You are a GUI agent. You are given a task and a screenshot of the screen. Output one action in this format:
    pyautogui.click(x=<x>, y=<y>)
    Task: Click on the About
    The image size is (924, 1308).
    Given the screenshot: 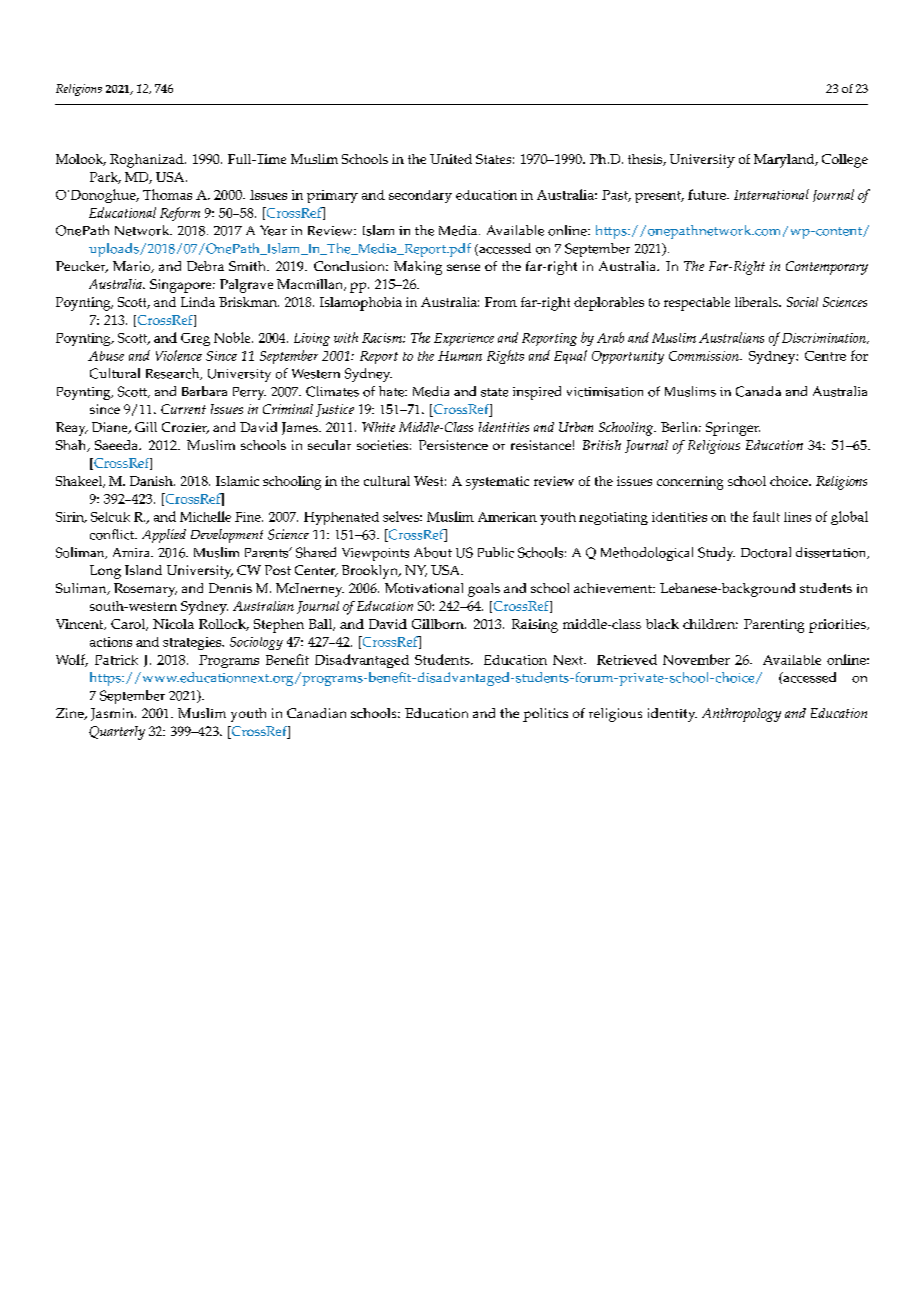 What is the action you would take?
    pyautogui.click(x=433, y=552)
